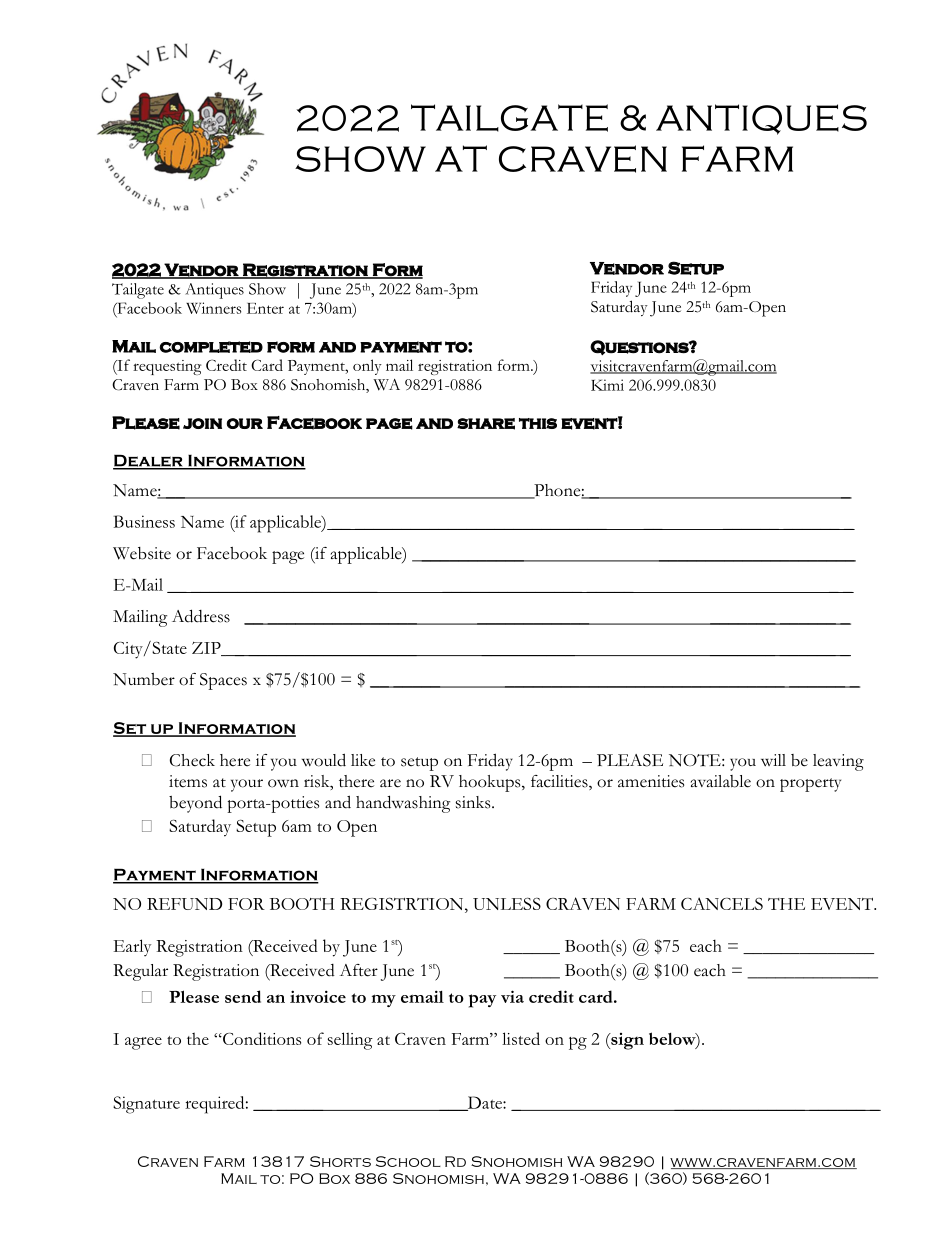 The image size is (952, 1233). What do you see at coordinates (408, 1161) in the screenshot?
I see `School` at bounding box center [408, 1161].
